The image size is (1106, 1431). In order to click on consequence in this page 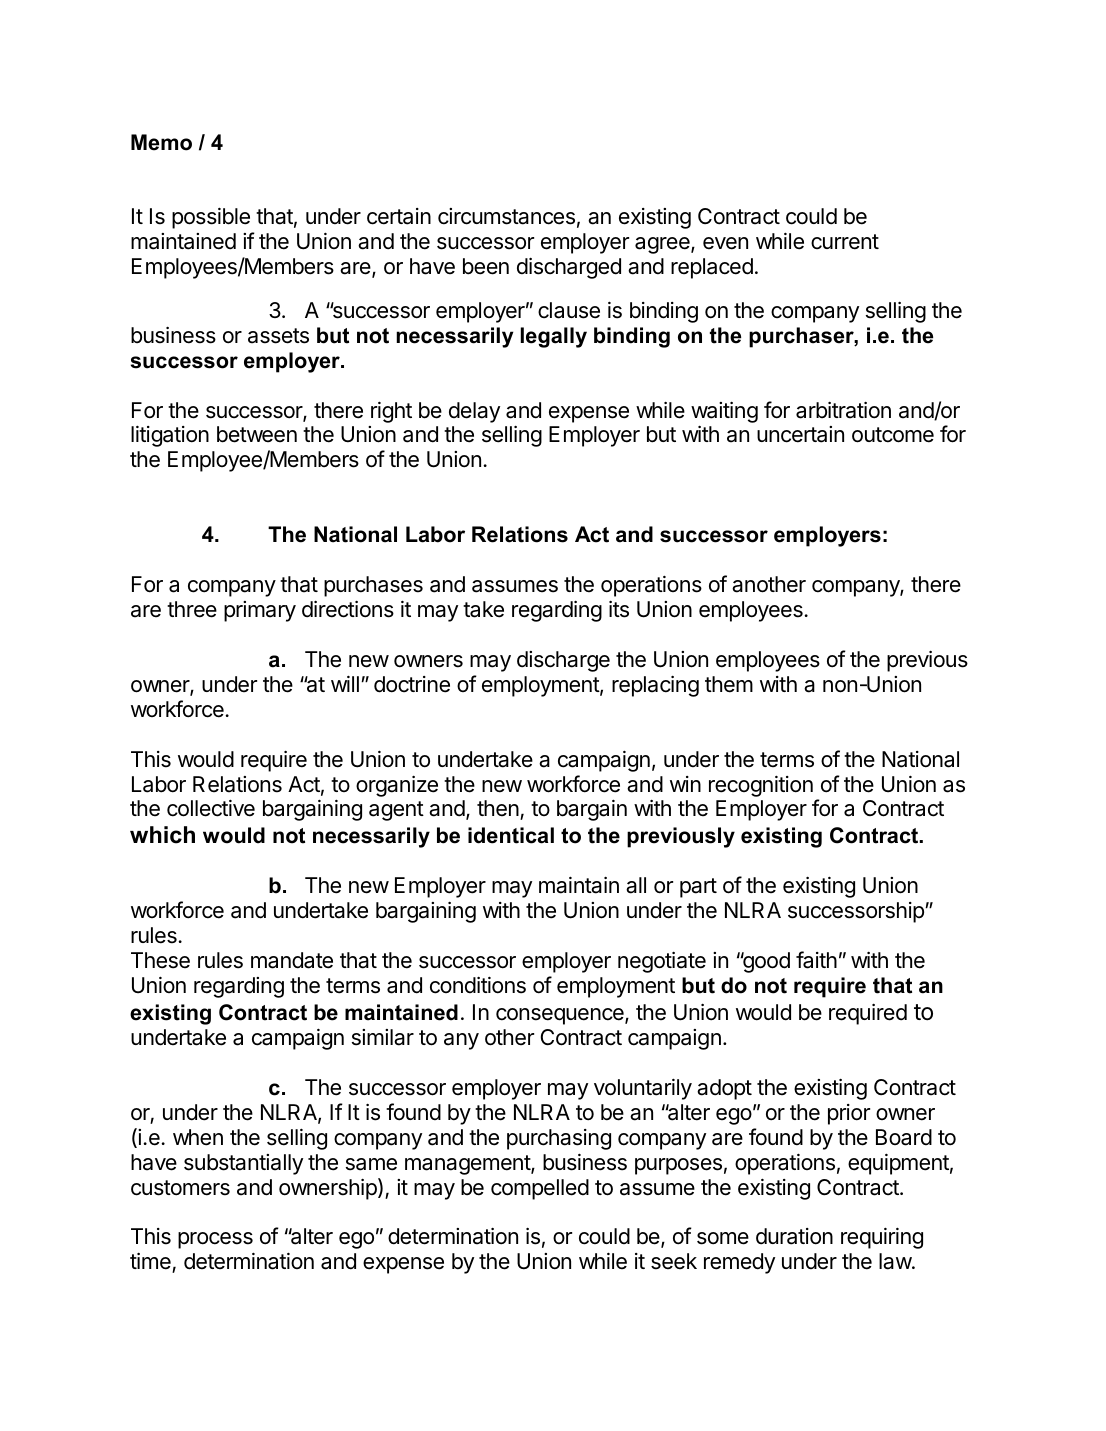, I will do `click(561, 1016)`.
